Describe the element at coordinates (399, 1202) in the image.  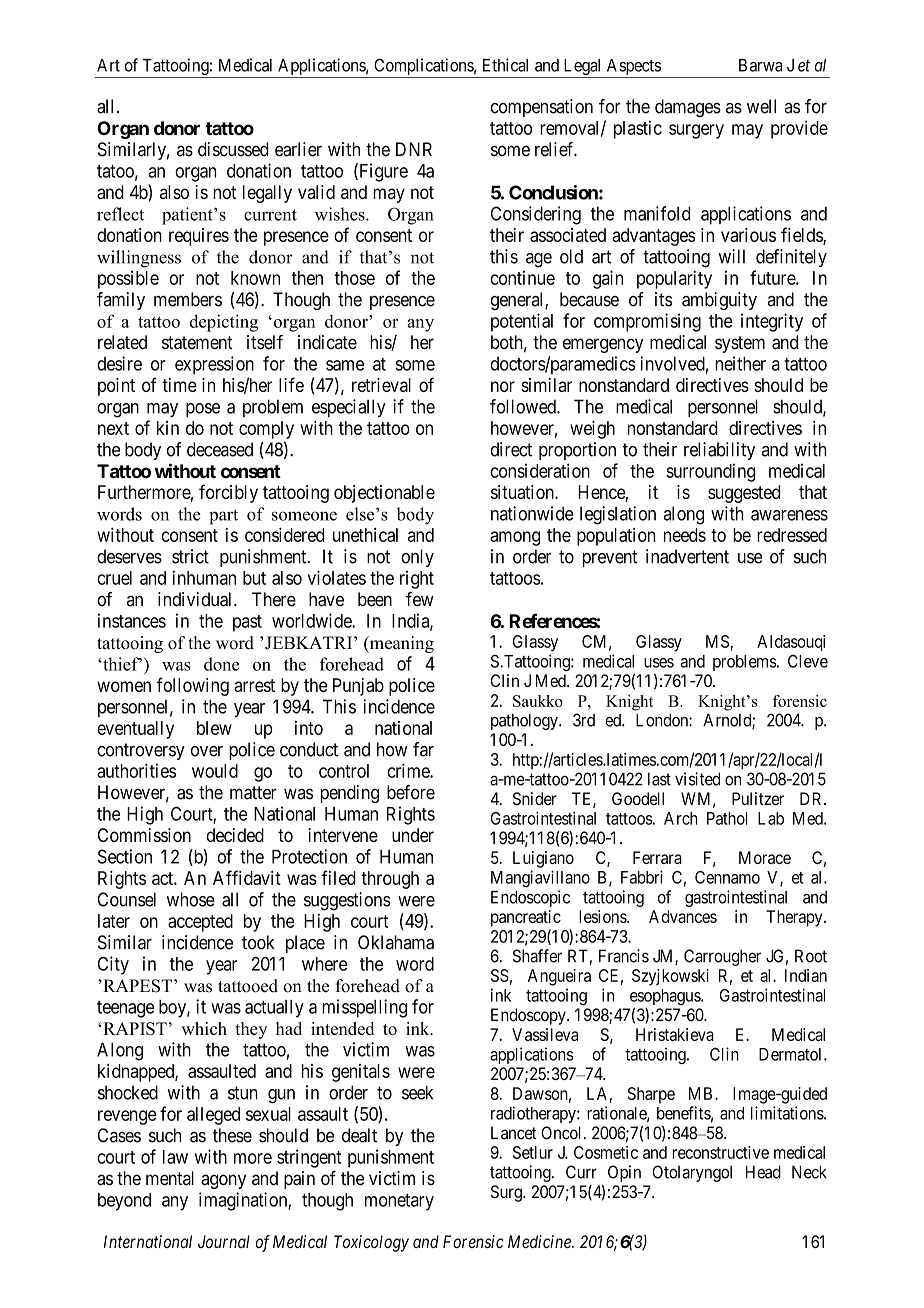
I see `monetary` at that location.
